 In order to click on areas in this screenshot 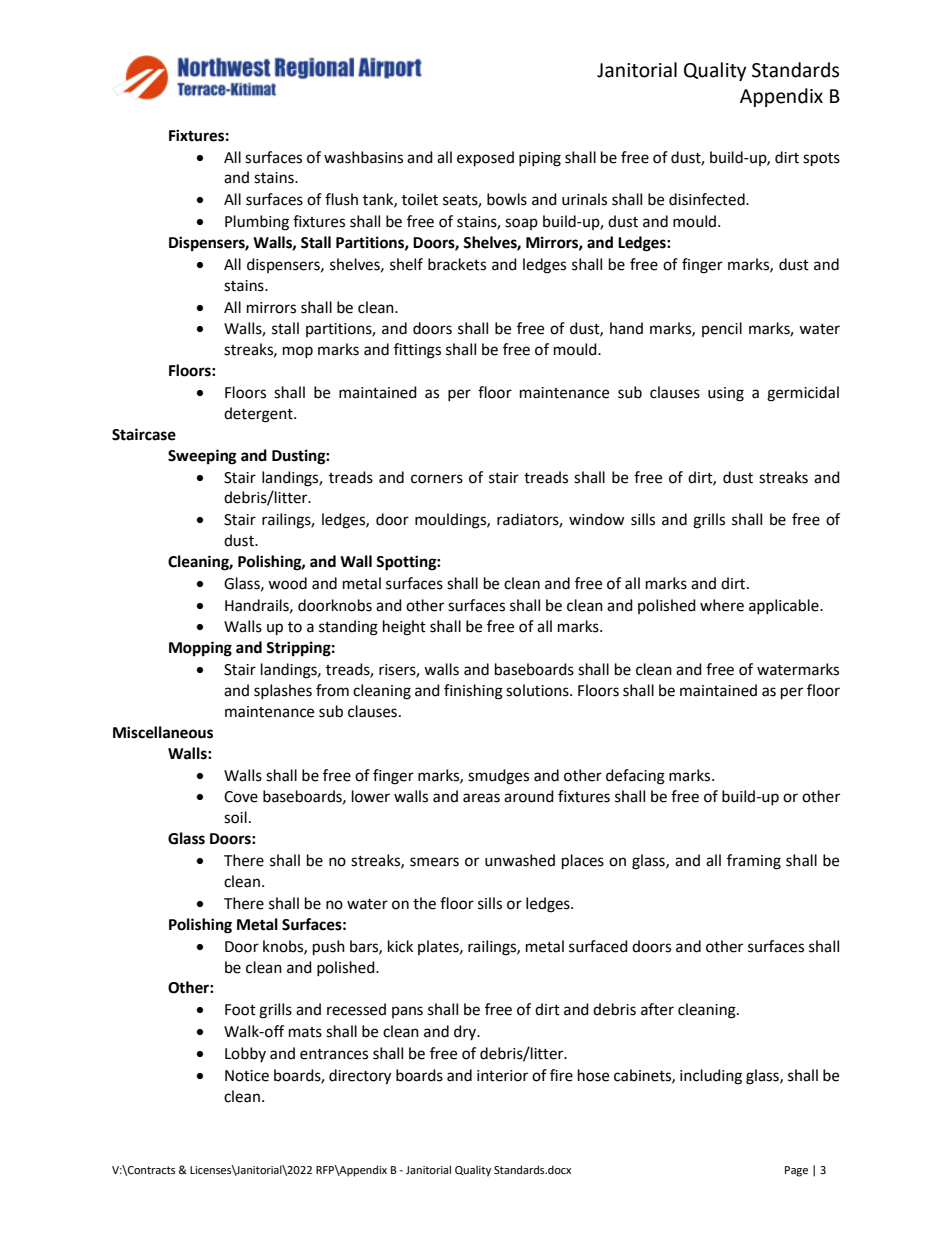, I will do `click(481, 798)`.
